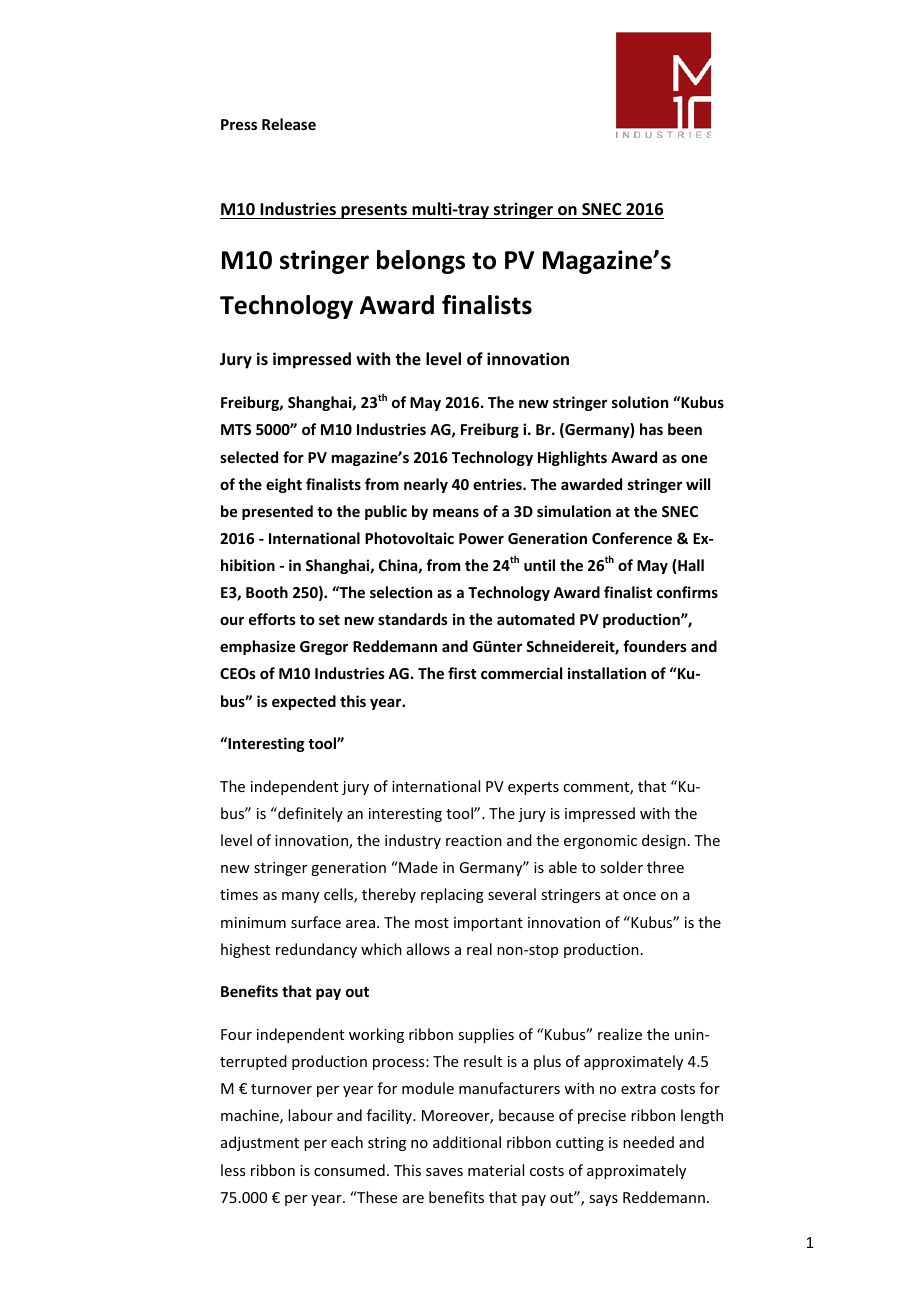  Describe the element at coordinates (639, 896) in the screenshot. I see `once` at that location.
